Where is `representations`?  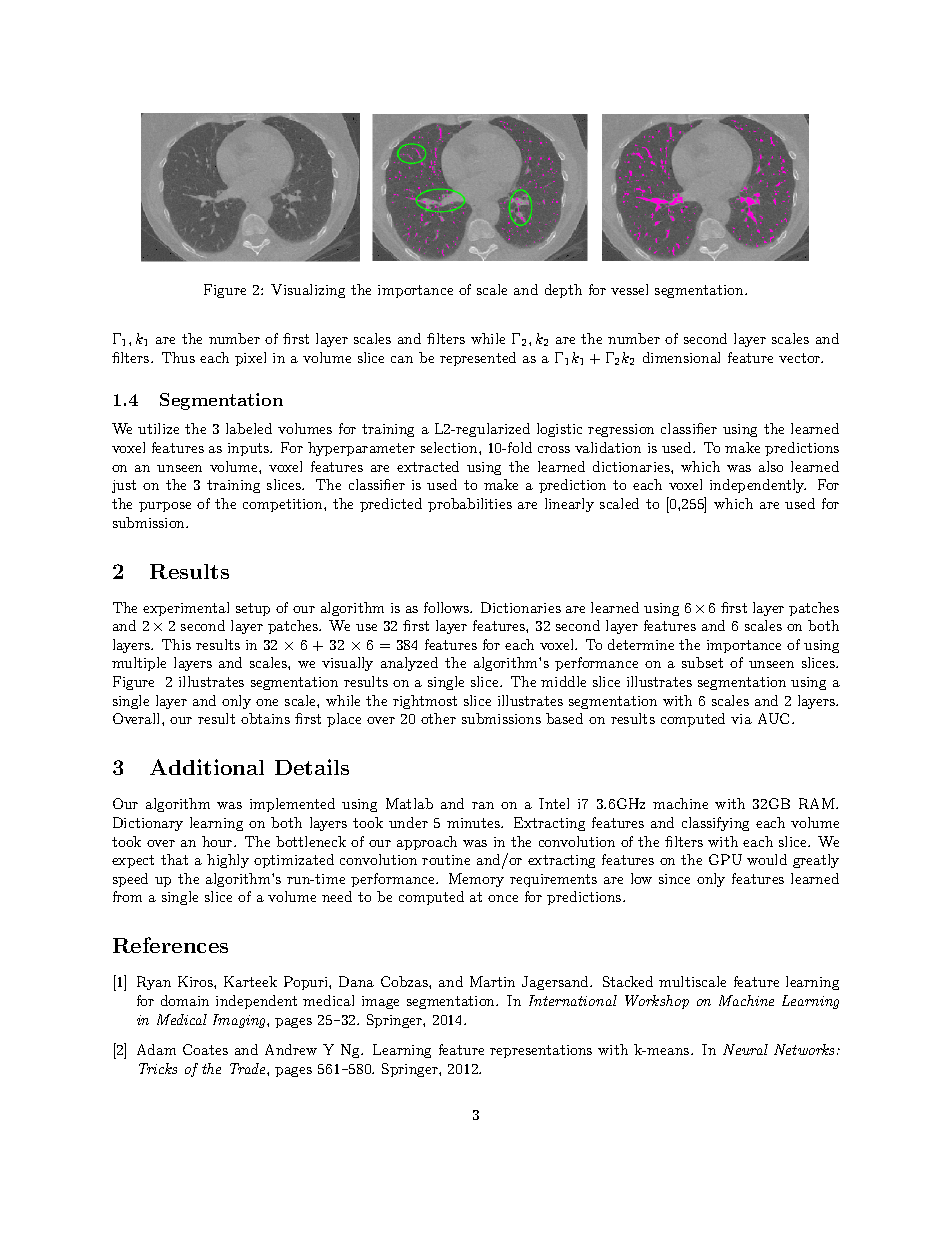 representations is located at coordinates (541, 1051).
